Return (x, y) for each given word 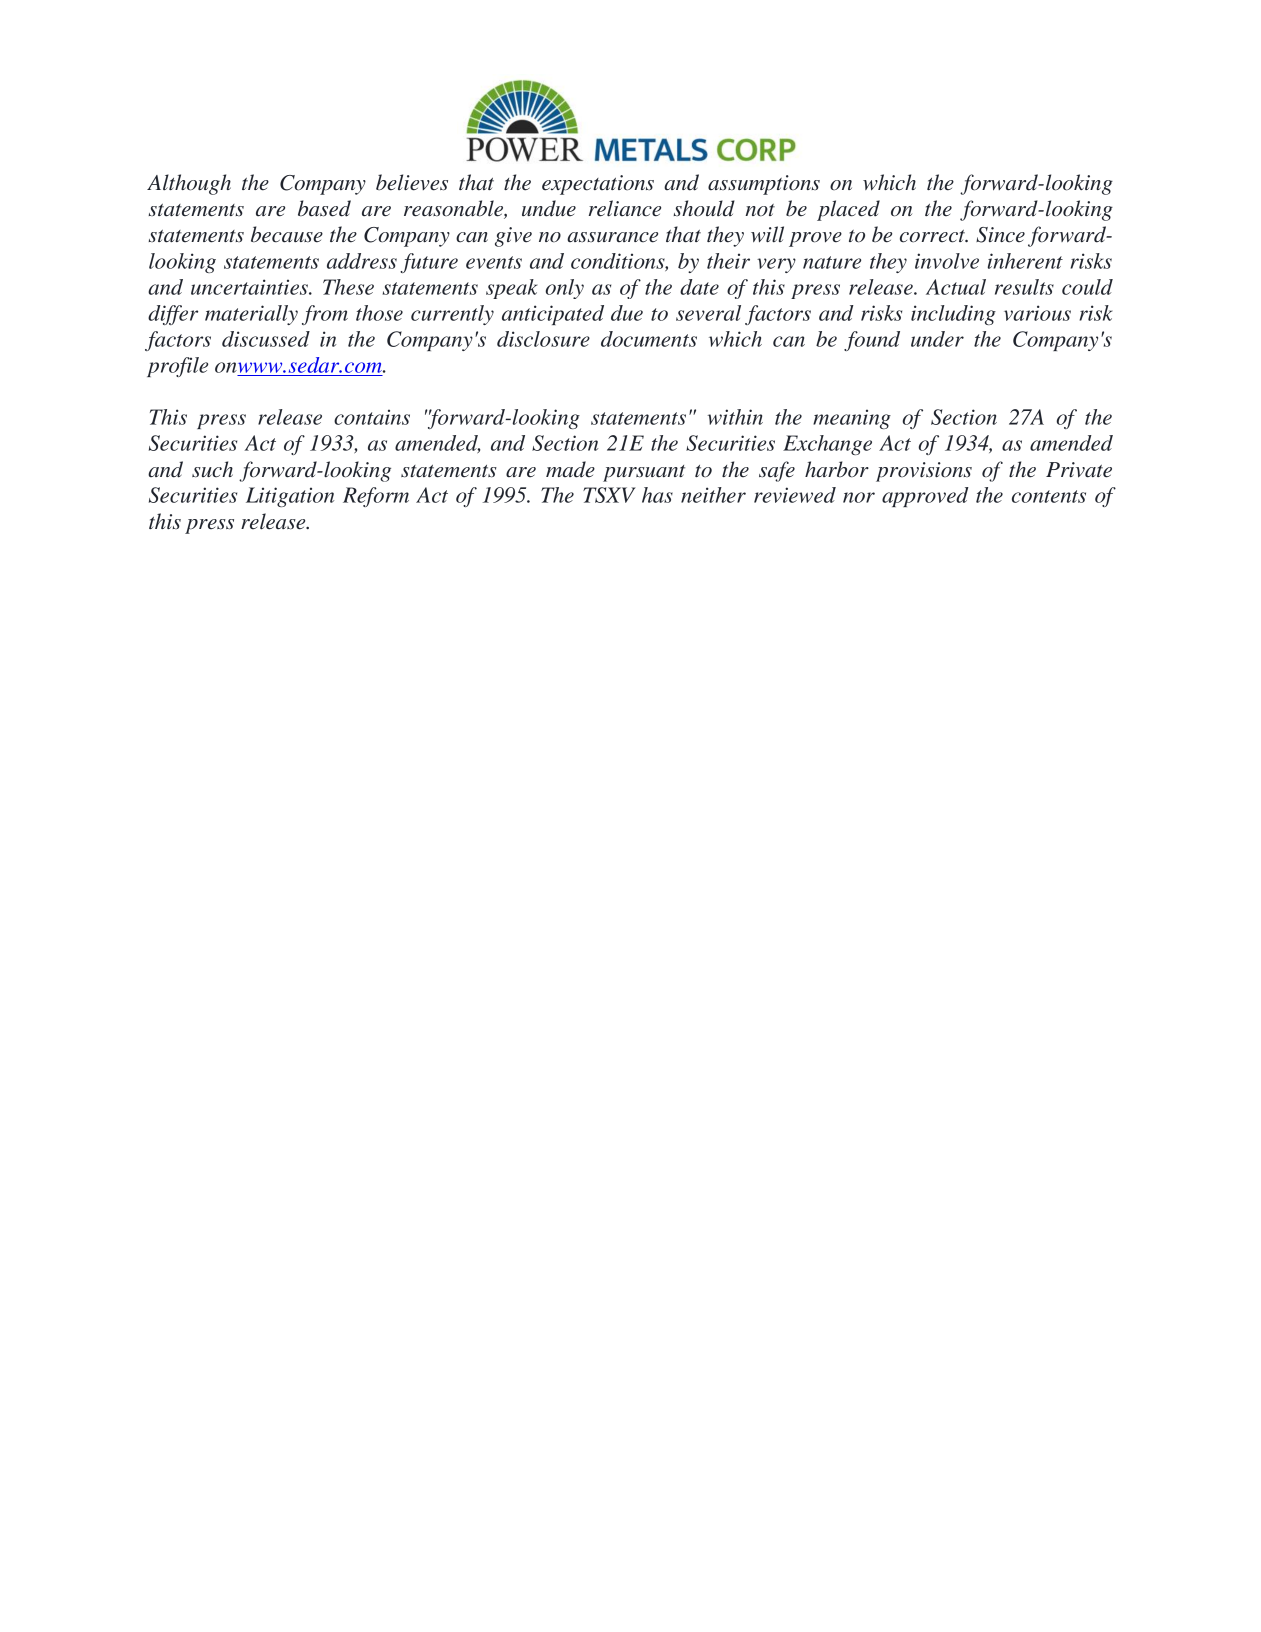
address (362, 261)
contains (372, 417)
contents (1049, 496)
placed (848, 210)
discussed (266, 339)
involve (947, 261)
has (657, 495)
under (937, 339)
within (735, 417)
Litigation (290, 497)
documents (649, 339)
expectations (598, 185)
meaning (852, 419)
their (728, 261)
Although (189, 184)
